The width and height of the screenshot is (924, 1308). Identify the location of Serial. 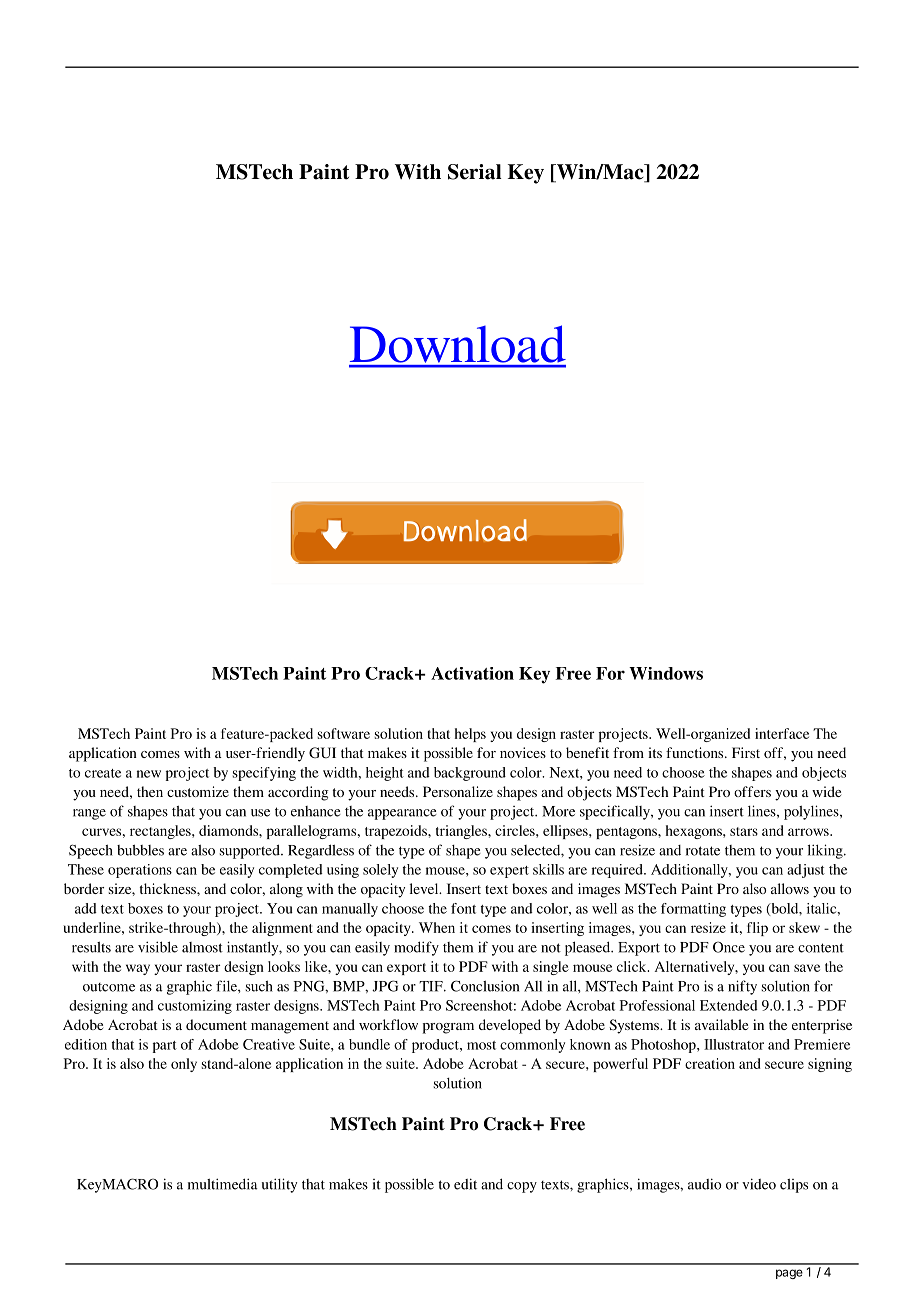
(475, 172).
